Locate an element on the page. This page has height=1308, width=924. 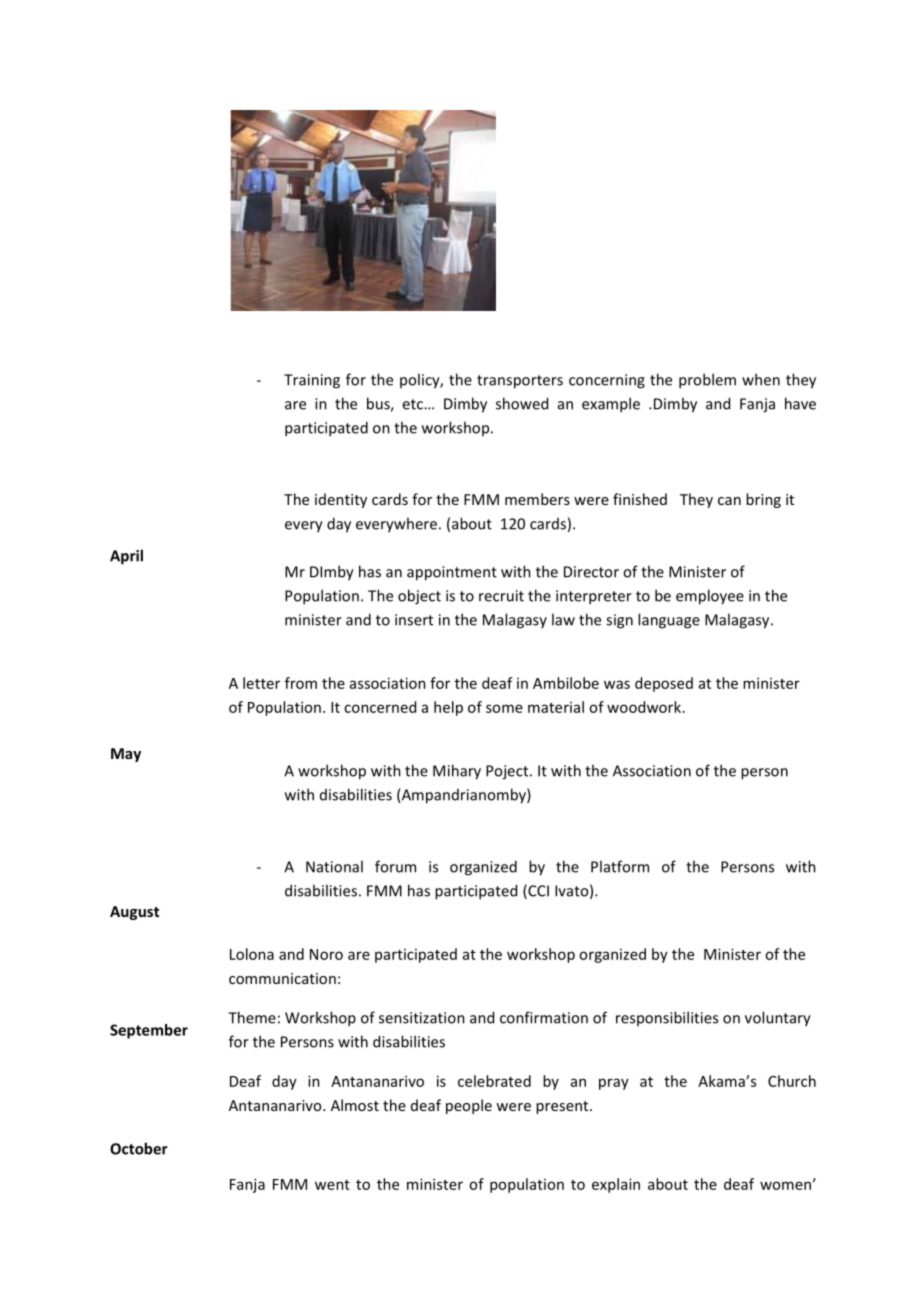
woodwork is located at coordinates (645, 707).
